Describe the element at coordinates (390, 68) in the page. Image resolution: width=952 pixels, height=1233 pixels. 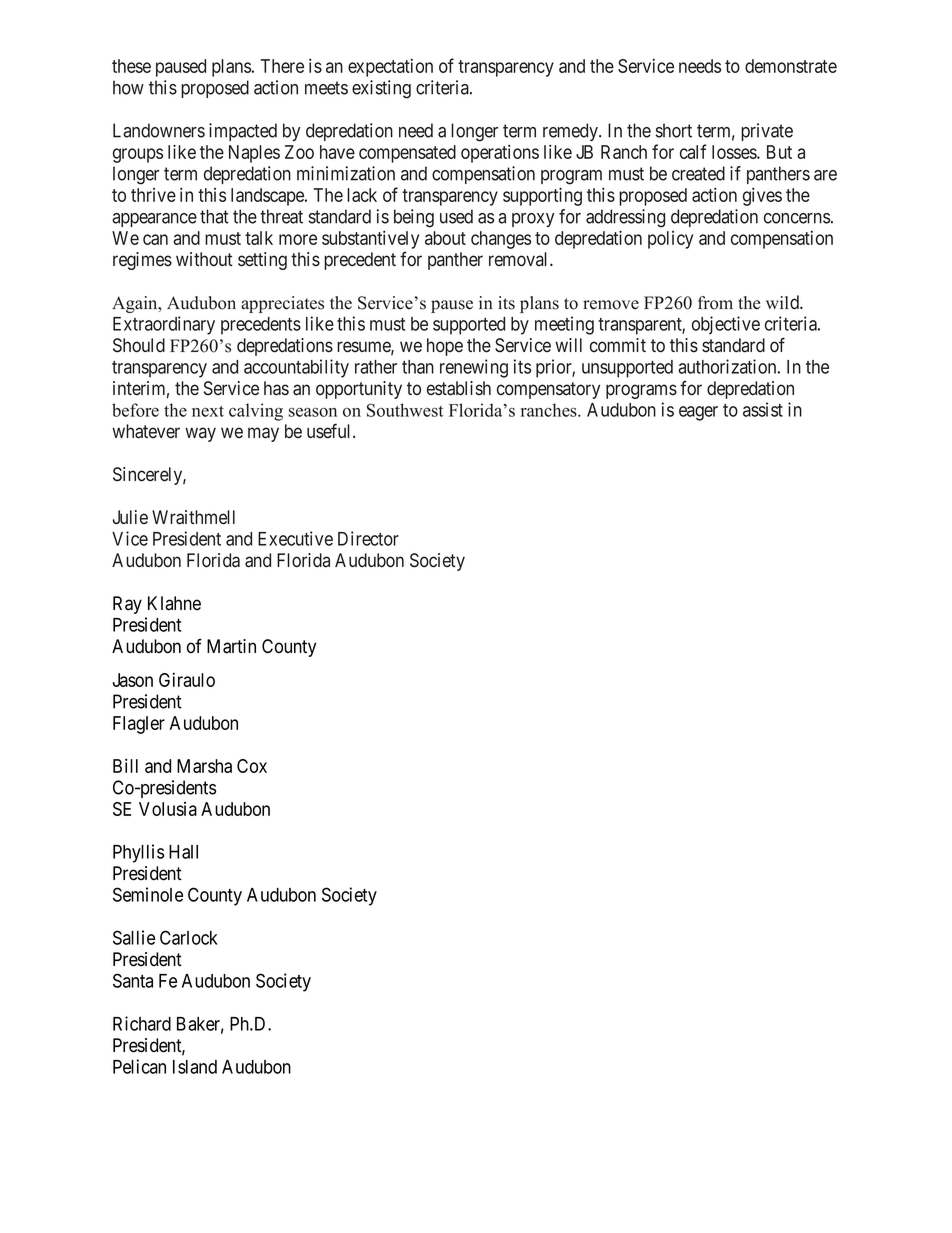
I see `expectation` at that location.
